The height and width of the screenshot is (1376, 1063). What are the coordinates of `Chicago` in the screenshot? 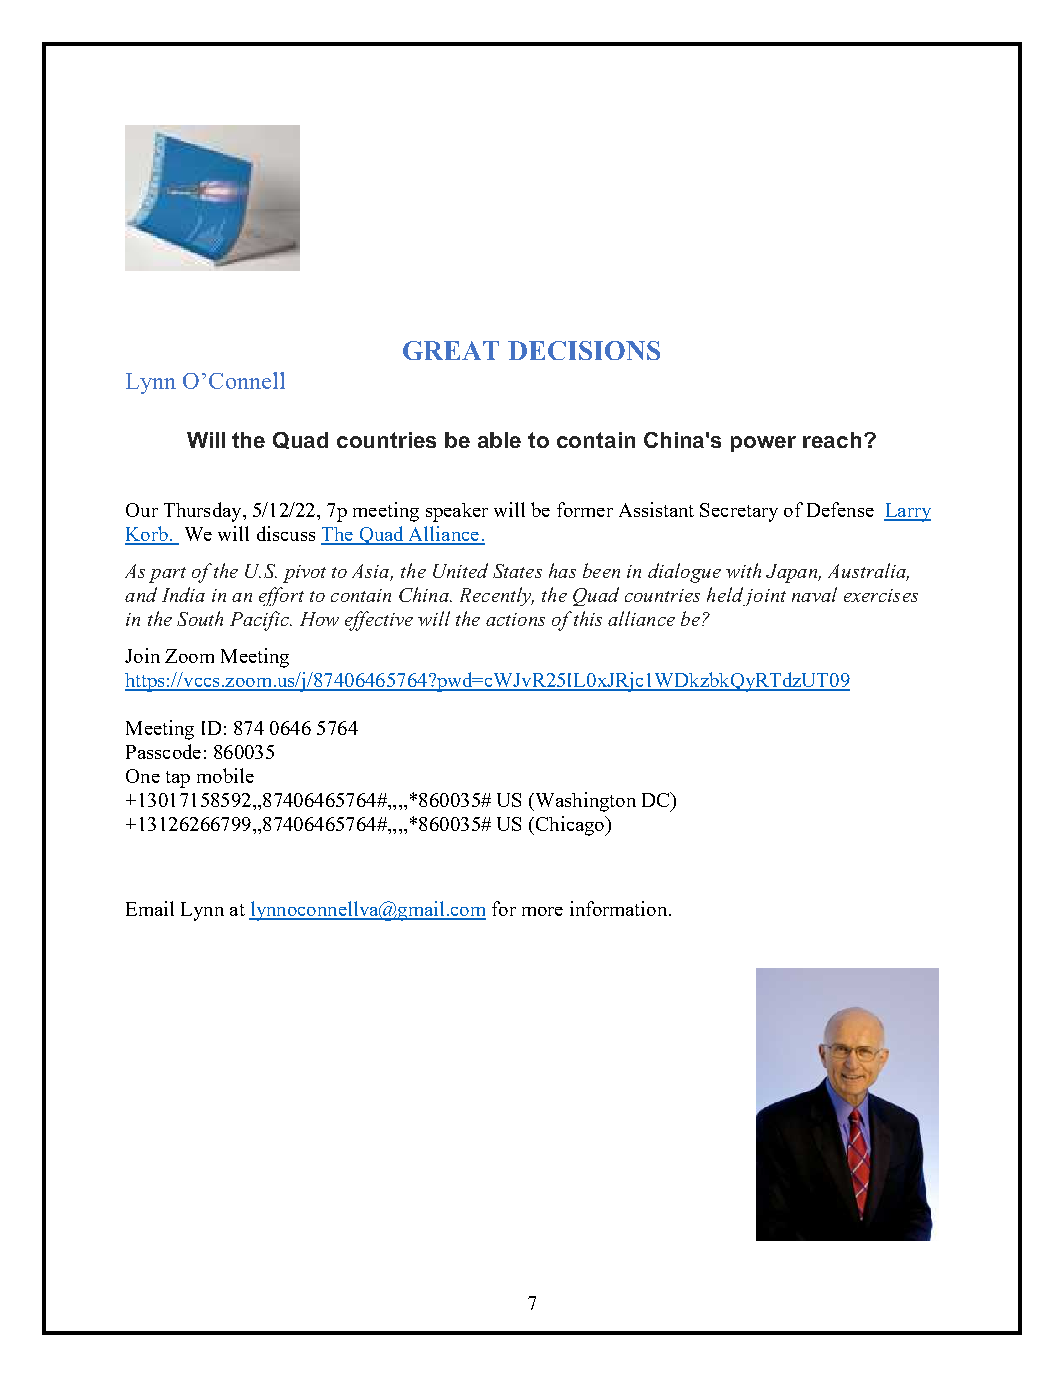 It's located at (571, 826).
